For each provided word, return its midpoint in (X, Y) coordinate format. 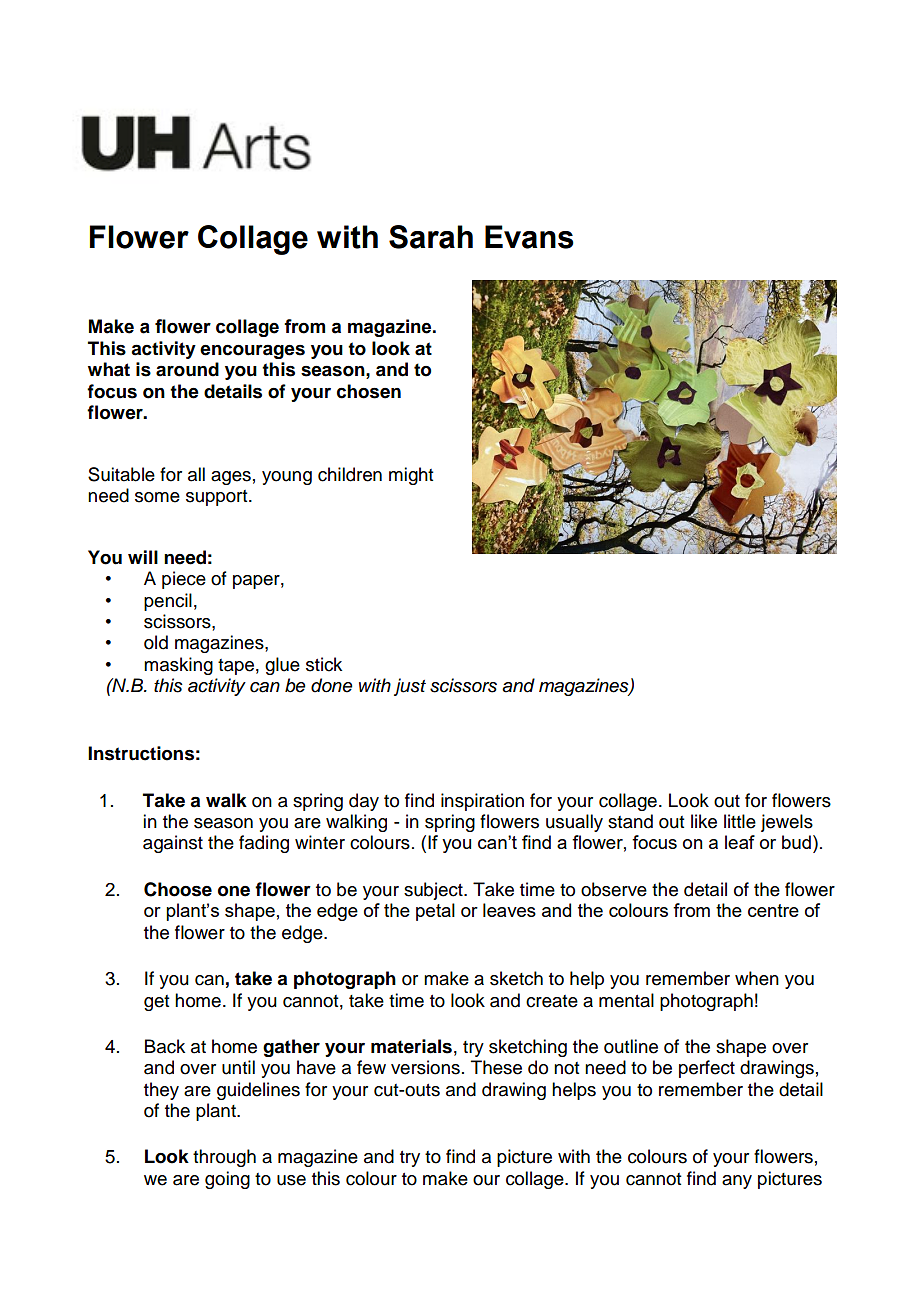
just (410, 687)
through (224, 1158)
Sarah (431, 237)
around (187, 369)
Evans (529, 237)
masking (178, 666)
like (704, 821)
